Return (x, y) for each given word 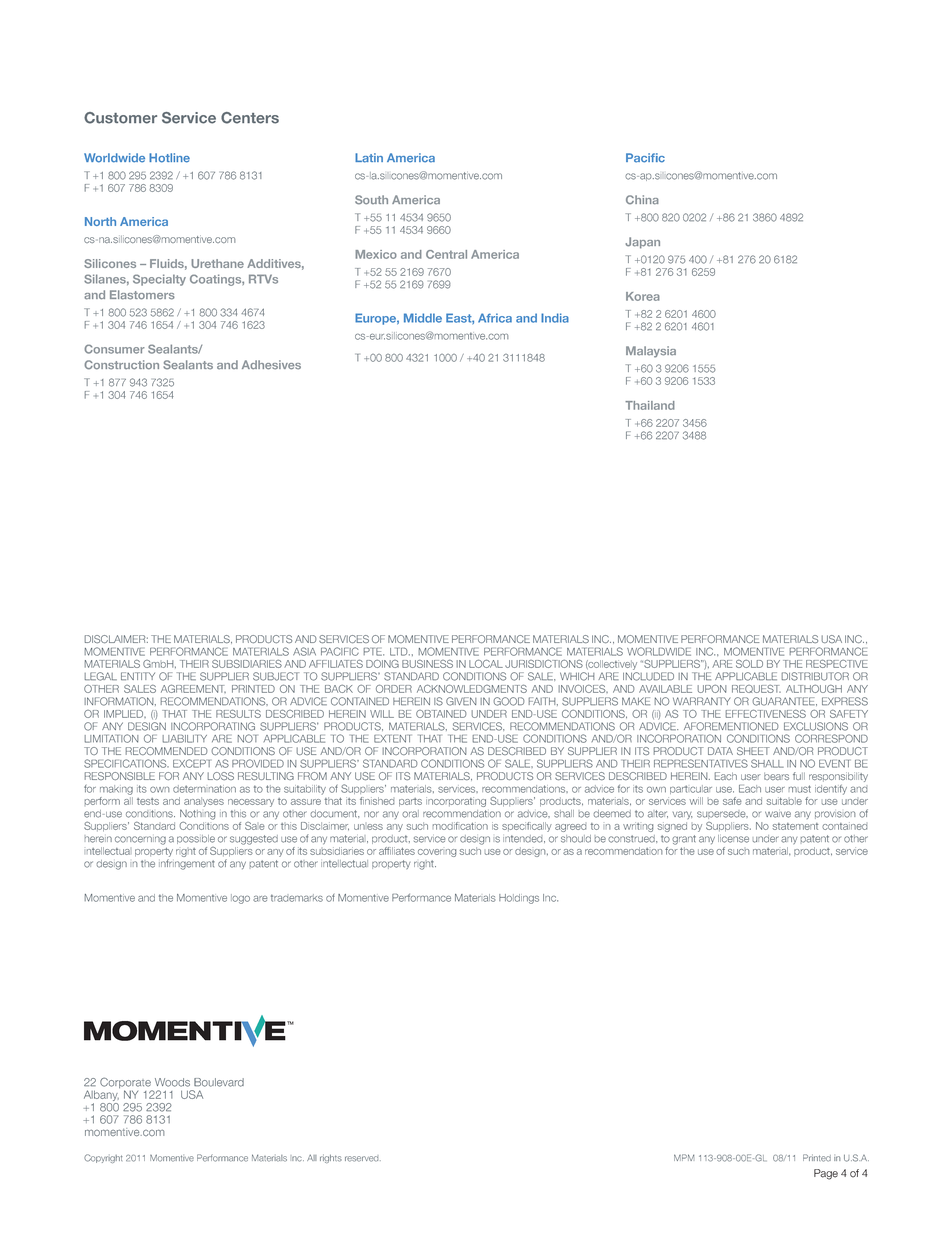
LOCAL (486, 663)
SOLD (749, 664)
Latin (369, 158)
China (642, 200)
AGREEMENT (193, 688)
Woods (172, 1082)
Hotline (169, 158)
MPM (684, 1157)
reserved (363, 1159)
